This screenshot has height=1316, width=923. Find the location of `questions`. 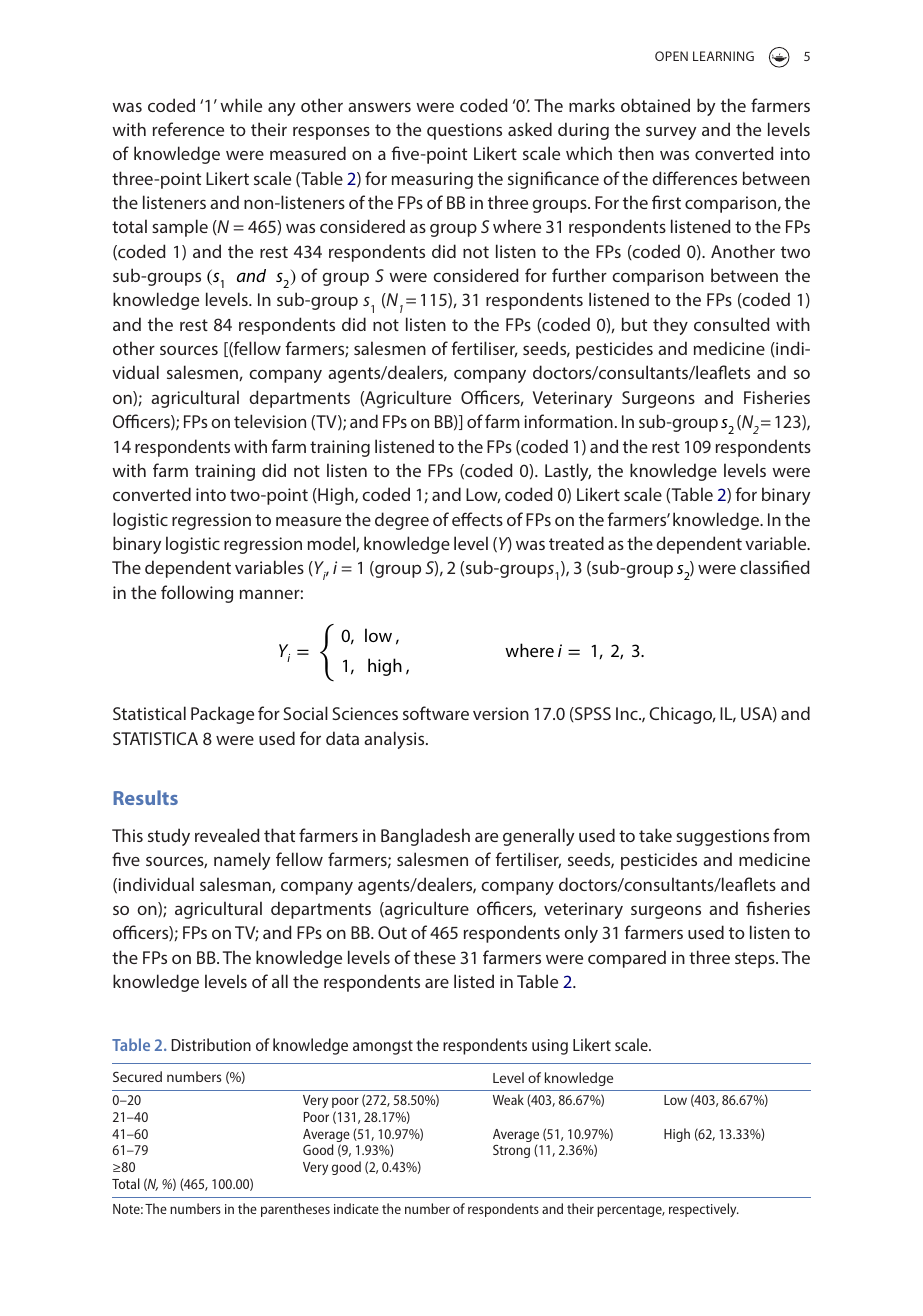

questions is located at coordinates (464, 131).
